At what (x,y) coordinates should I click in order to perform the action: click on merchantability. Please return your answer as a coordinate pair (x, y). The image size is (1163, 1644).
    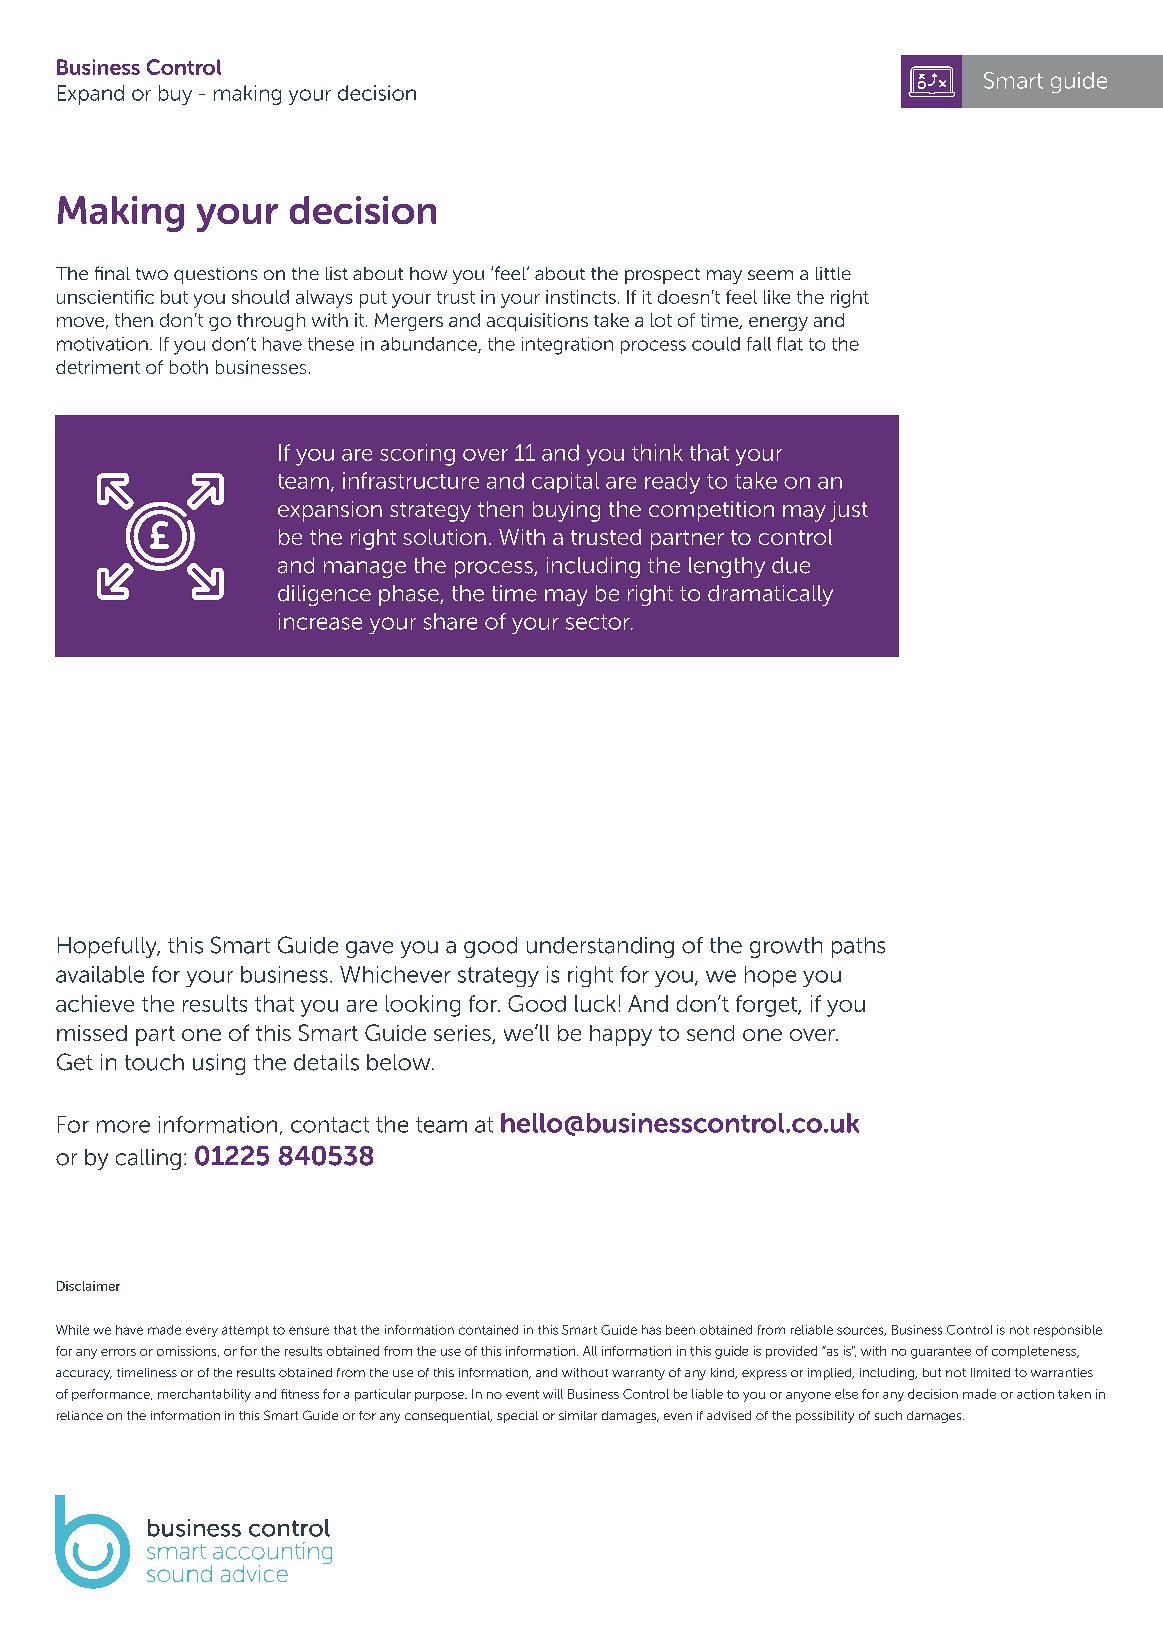
    Looking at the image, I should click on (204, 1395).
